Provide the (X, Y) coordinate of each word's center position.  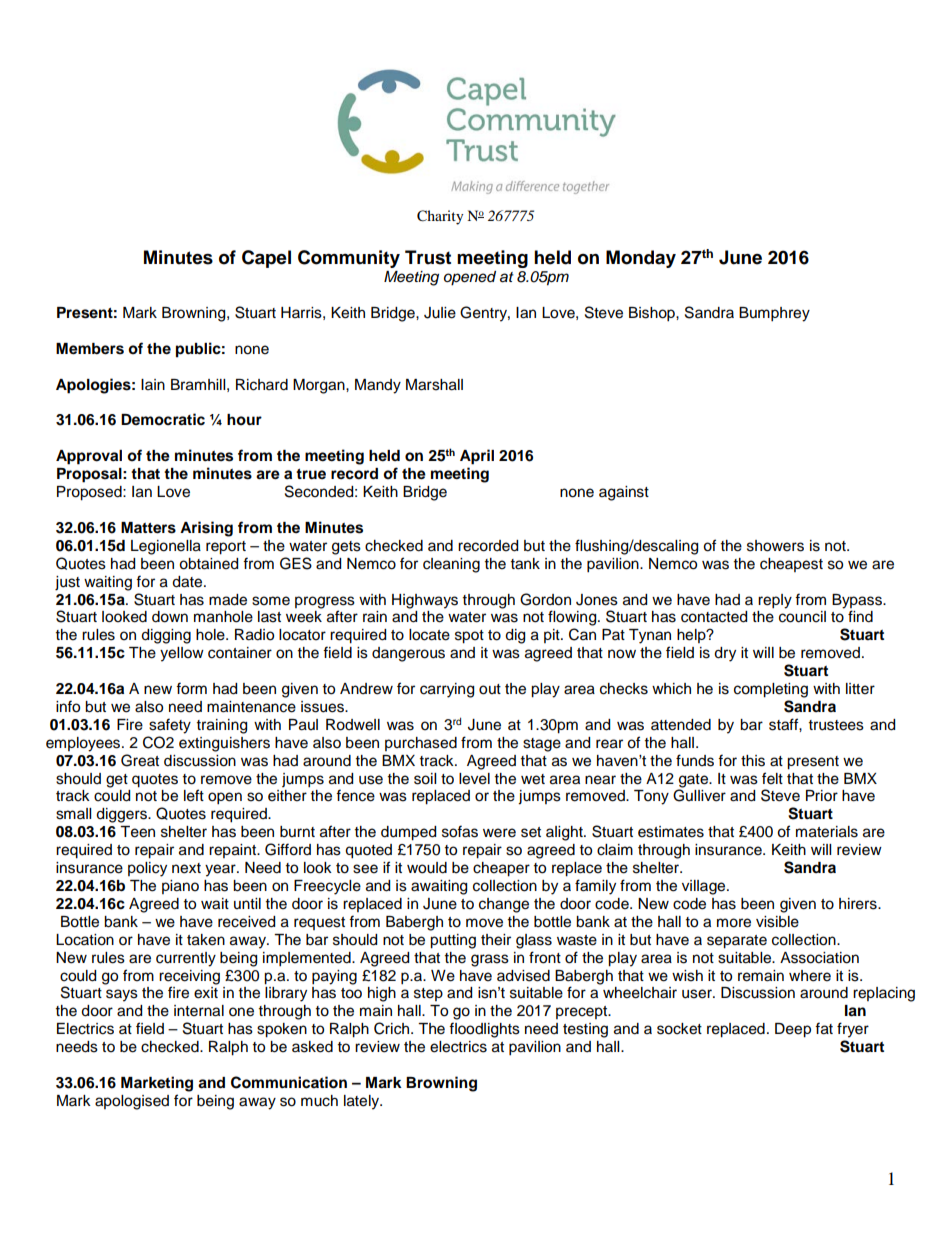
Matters (148, 528)
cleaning (451, 565)
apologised (132, 1102)
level (474, 779)
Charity (440, 217)
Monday (641, 259)
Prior (822, 796)
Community (349, 259)
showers (775, 546)
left (194, 795)
